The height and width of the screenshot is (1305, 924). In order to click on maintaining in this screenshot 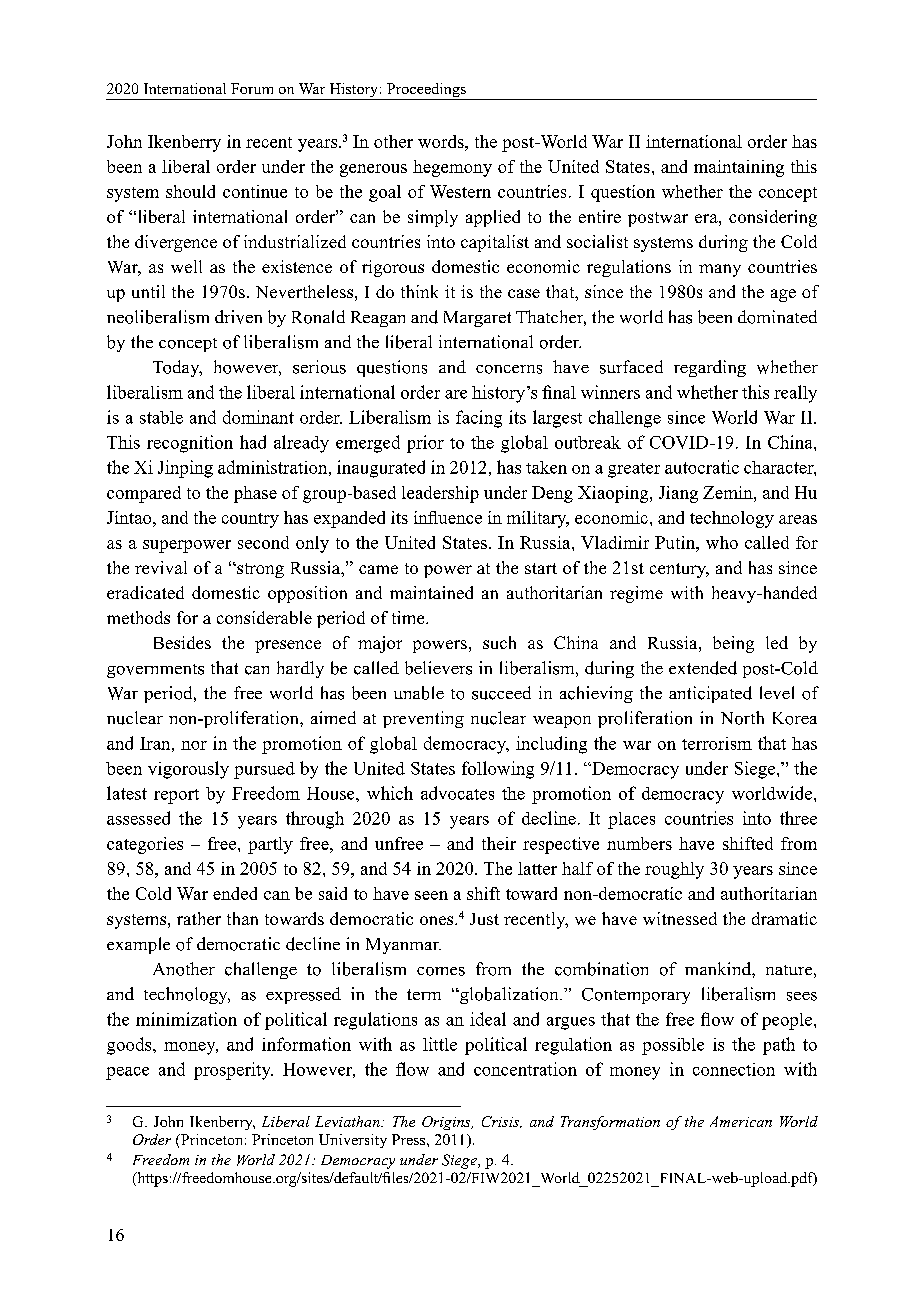, I will do `click(739, 168)`.
